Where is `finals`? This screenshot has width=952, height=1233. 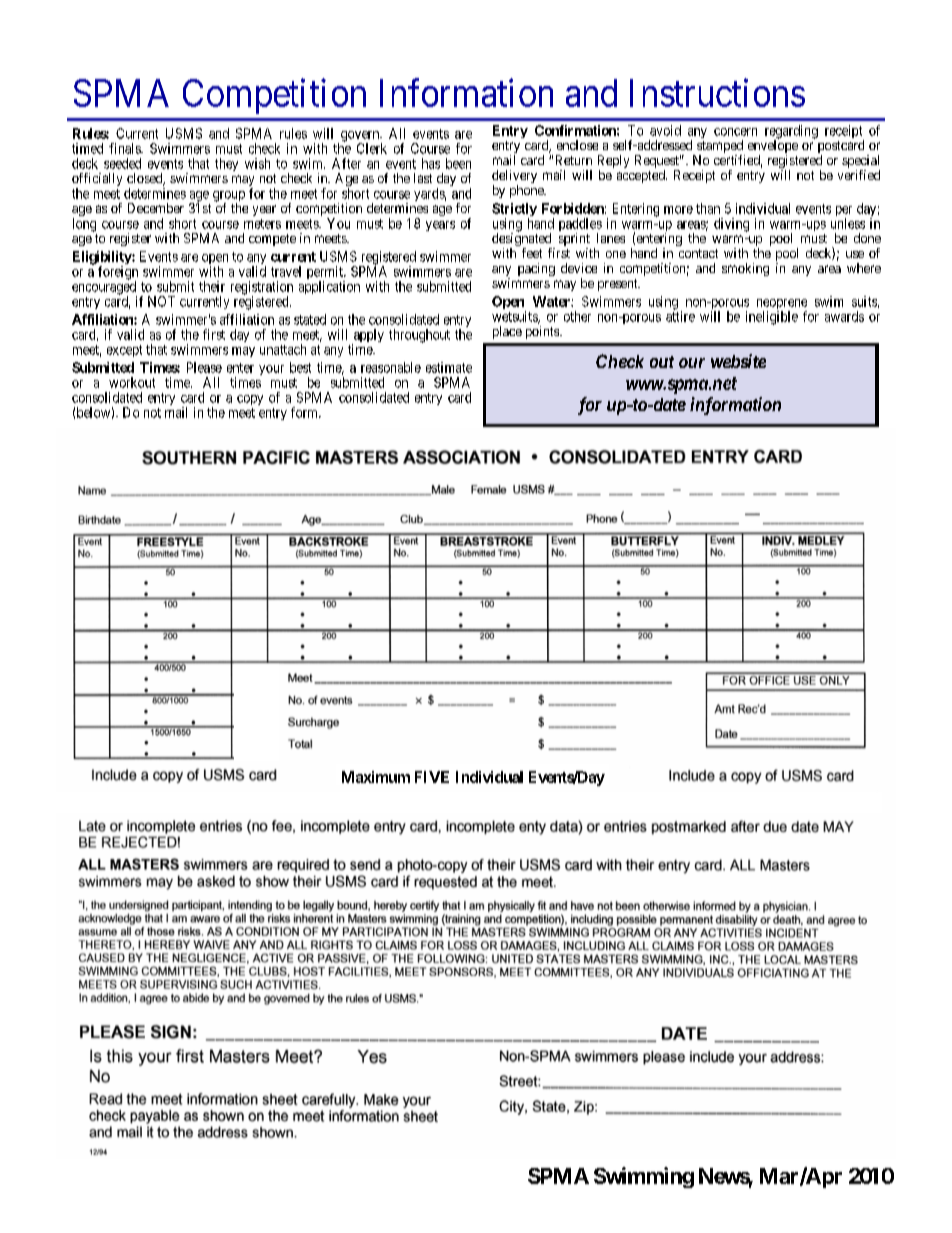
finals is located at coordinates (125, 148).
